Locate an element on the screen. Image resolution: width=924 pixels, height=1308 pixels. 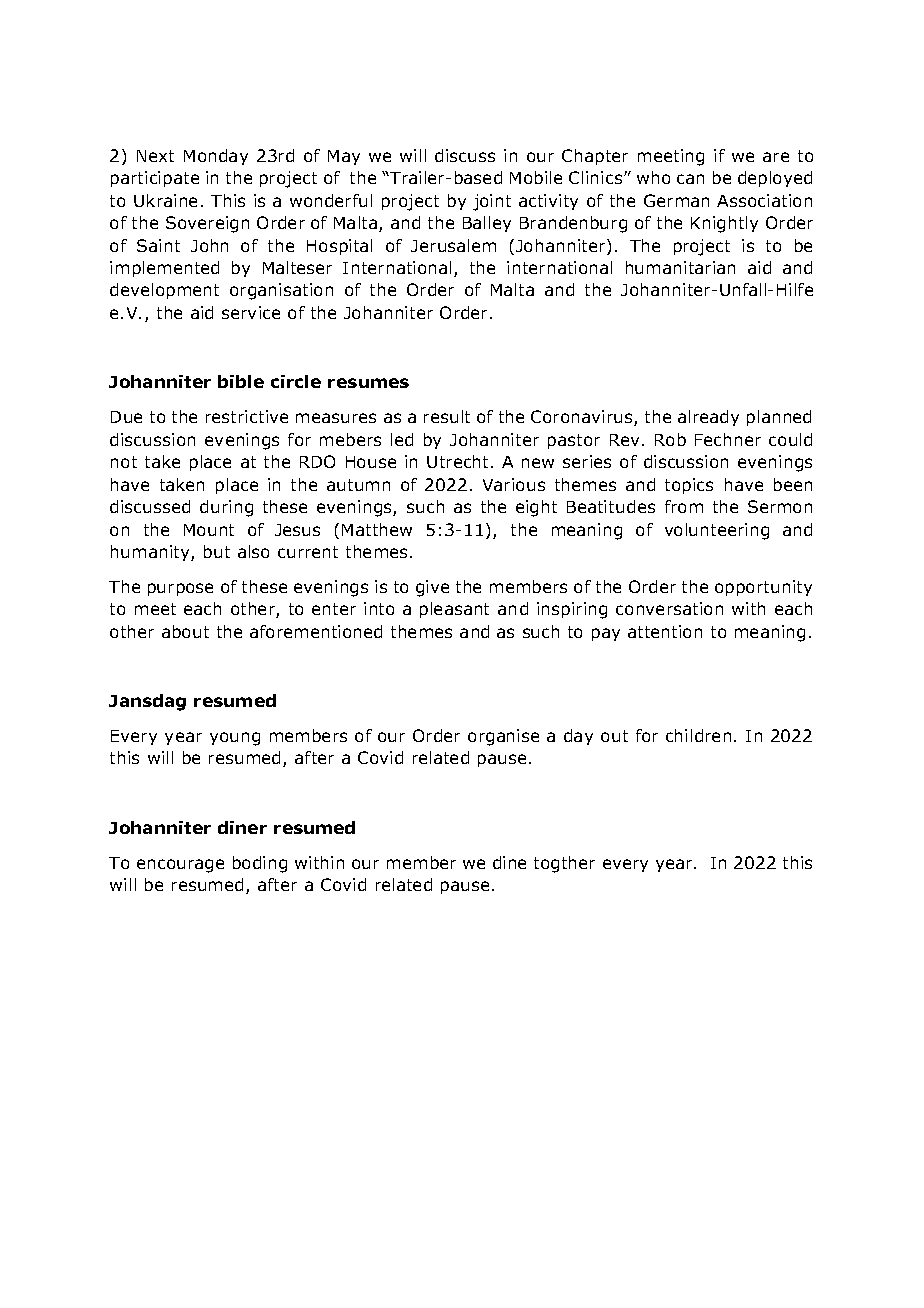
can is located at coordinates (690, 179).
